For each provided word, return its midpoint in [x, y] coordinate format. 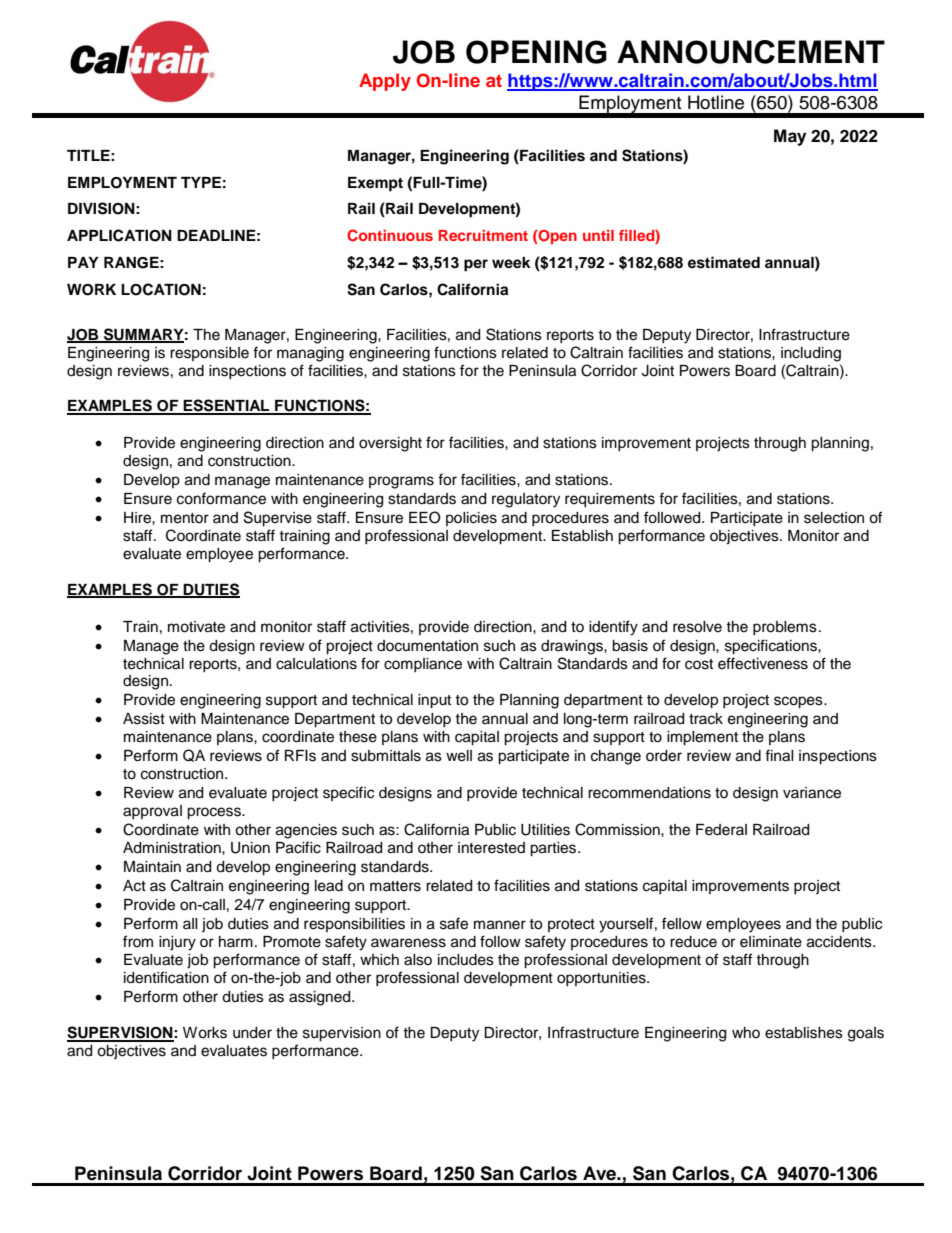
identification [166, 977]
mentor [185, 518]
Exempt [375, 184]
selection [834, 518]
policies [471, 519]
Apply [385, 82]
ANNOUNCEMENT [751, 52]
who [746, 1032]
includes [466, 960]
